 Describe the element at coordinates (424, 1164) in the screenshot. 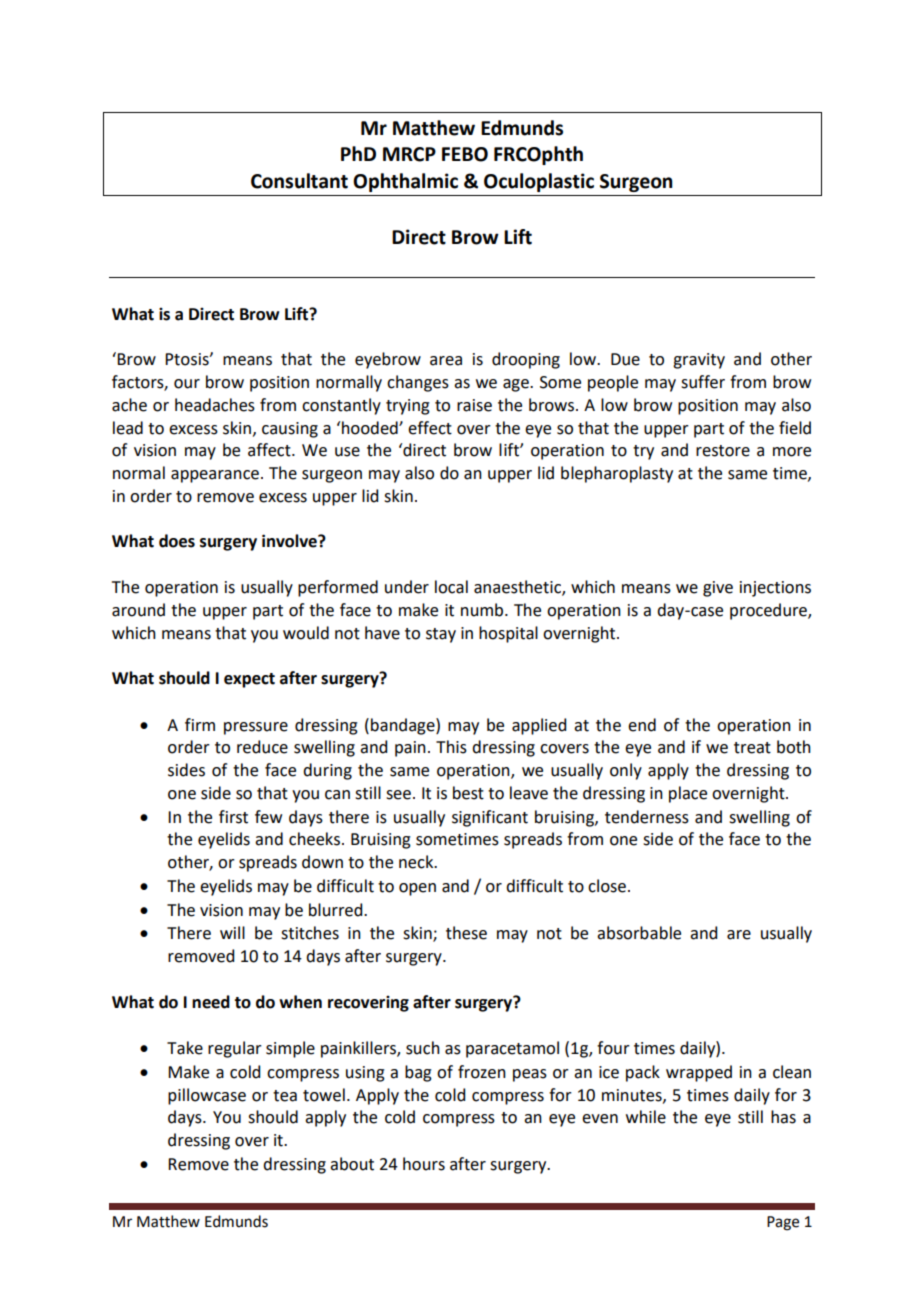

I see `hours` at that location.
